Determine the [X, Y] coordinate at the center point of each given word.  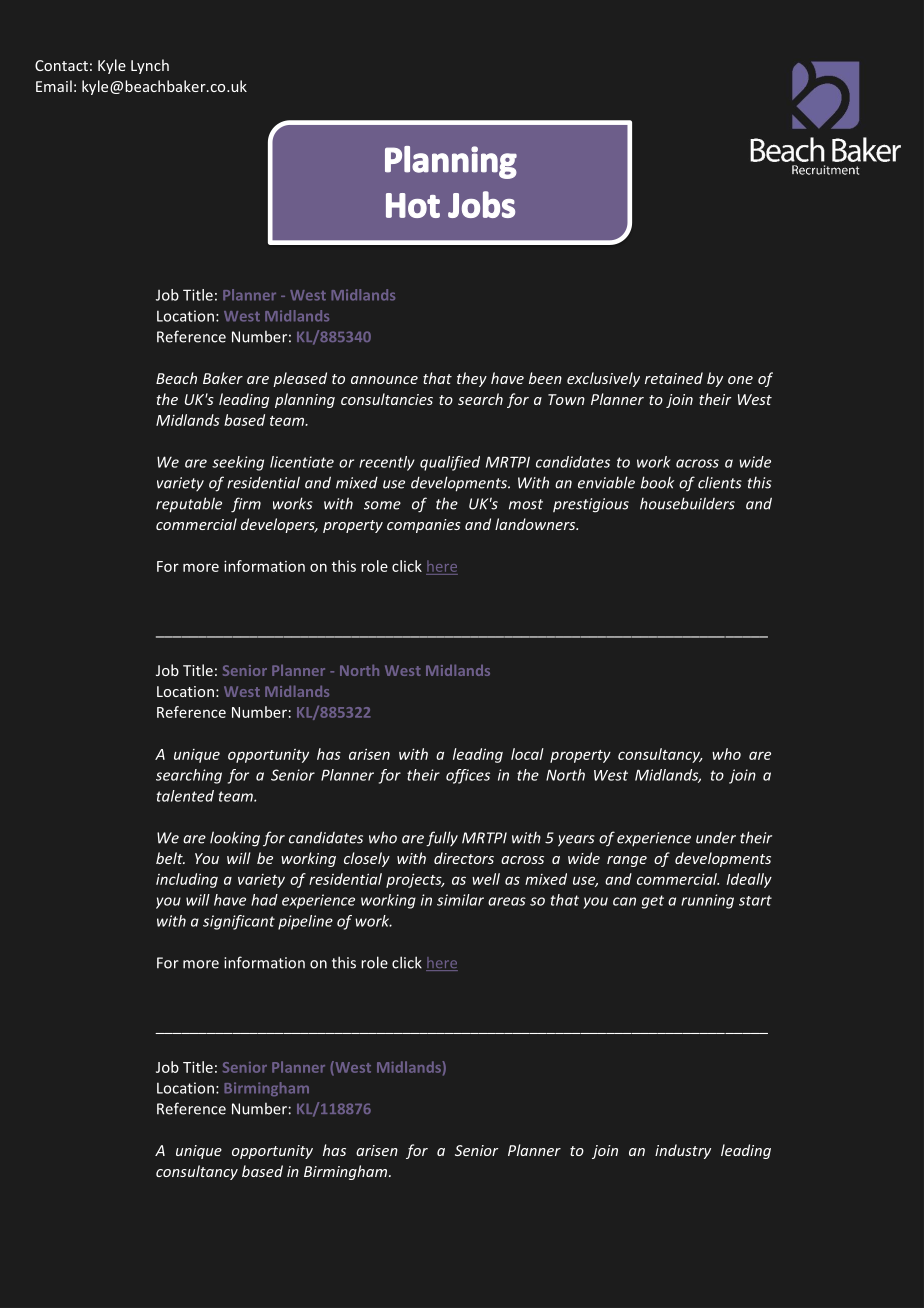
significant [239, 922]
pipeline [305, 922]
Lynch [150, 66]
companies [424, 526]
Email [54, 86]
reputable [189, 505]
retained [674, 378]
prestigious [591, 505]
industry [683, 1151]
